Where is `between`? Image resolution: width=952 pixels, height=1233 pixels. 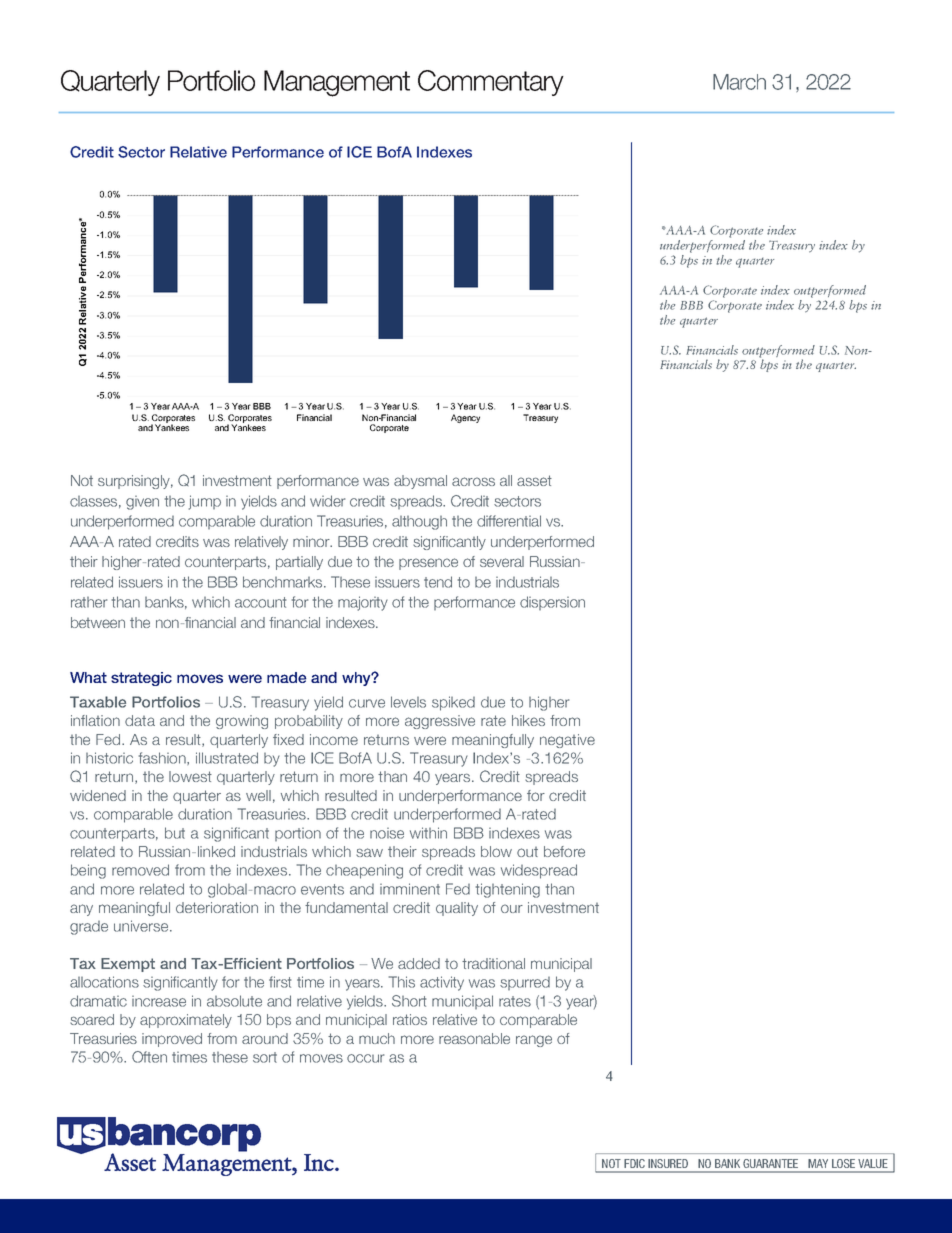
between is located at coordinates (98, 622).
